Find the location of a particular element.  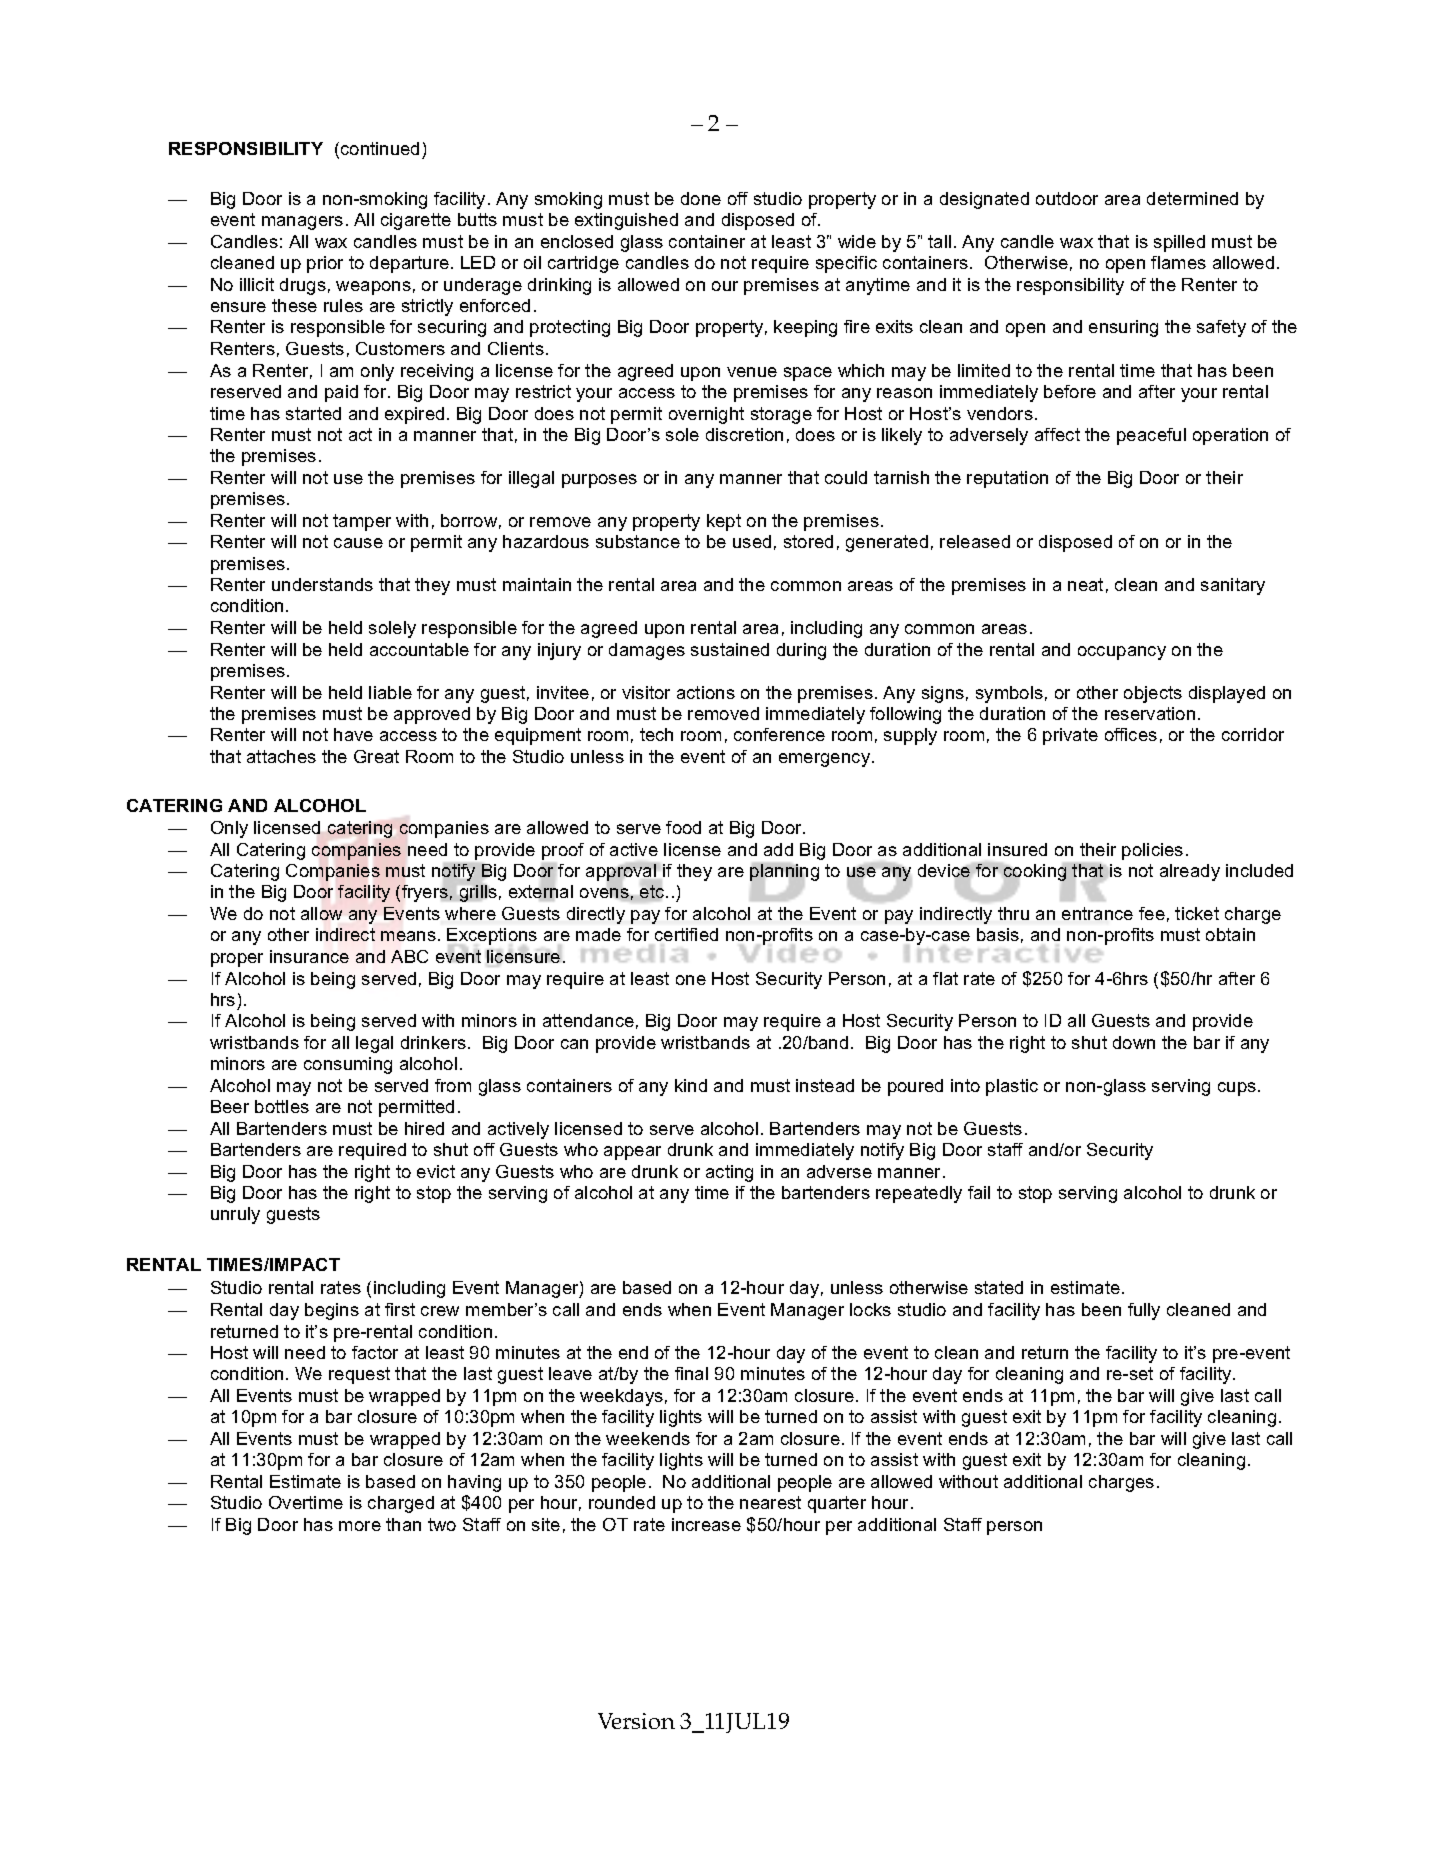

objects is located at coordinates (1153, 694).
